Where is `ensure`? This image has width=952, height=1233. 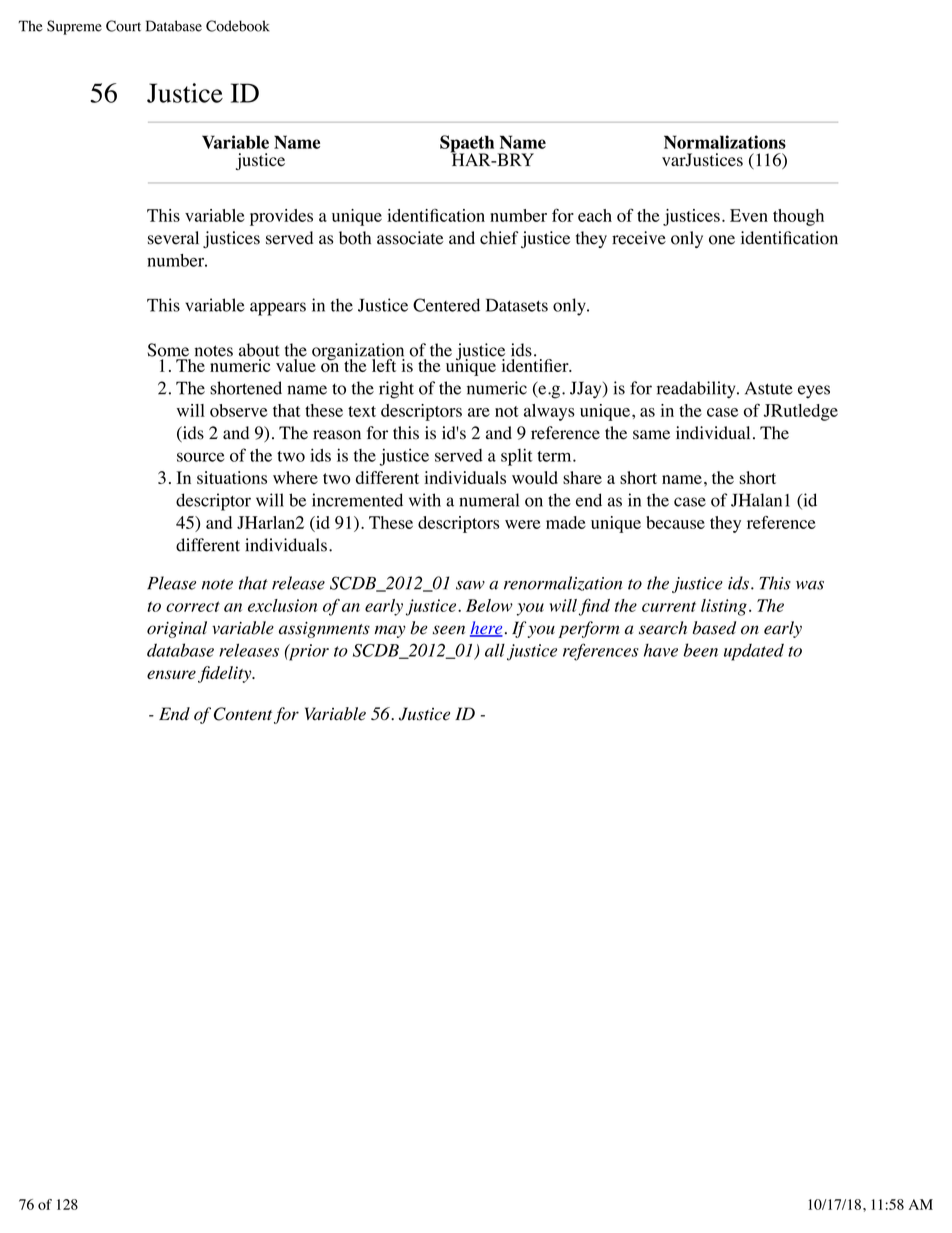 ensure is located at coordinates (171, 674).
